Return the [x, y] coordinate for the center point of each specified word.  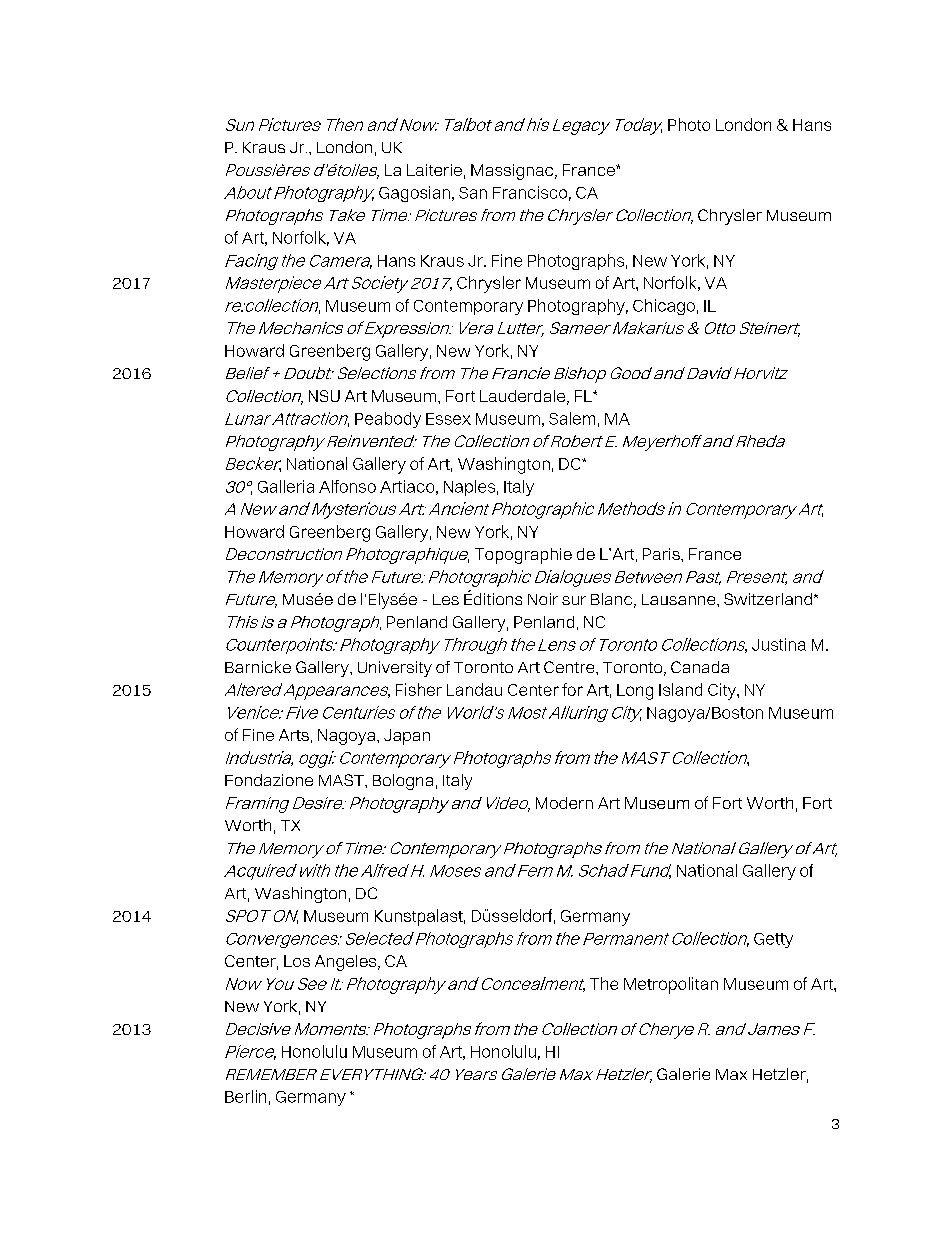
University [395, 669]
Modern [564, 803]
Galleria [286, 486]
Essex [448, 419]
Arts [294, 735]
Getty [773, 940]
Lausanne [680, 599]
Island [680, 689]
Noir [543, 599]
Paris [662, 554]
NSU [324, 396]
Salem [572, 418]
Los [297, 961]
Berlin [245, 1096]
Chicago [664, 307]
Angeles [347, 963]
